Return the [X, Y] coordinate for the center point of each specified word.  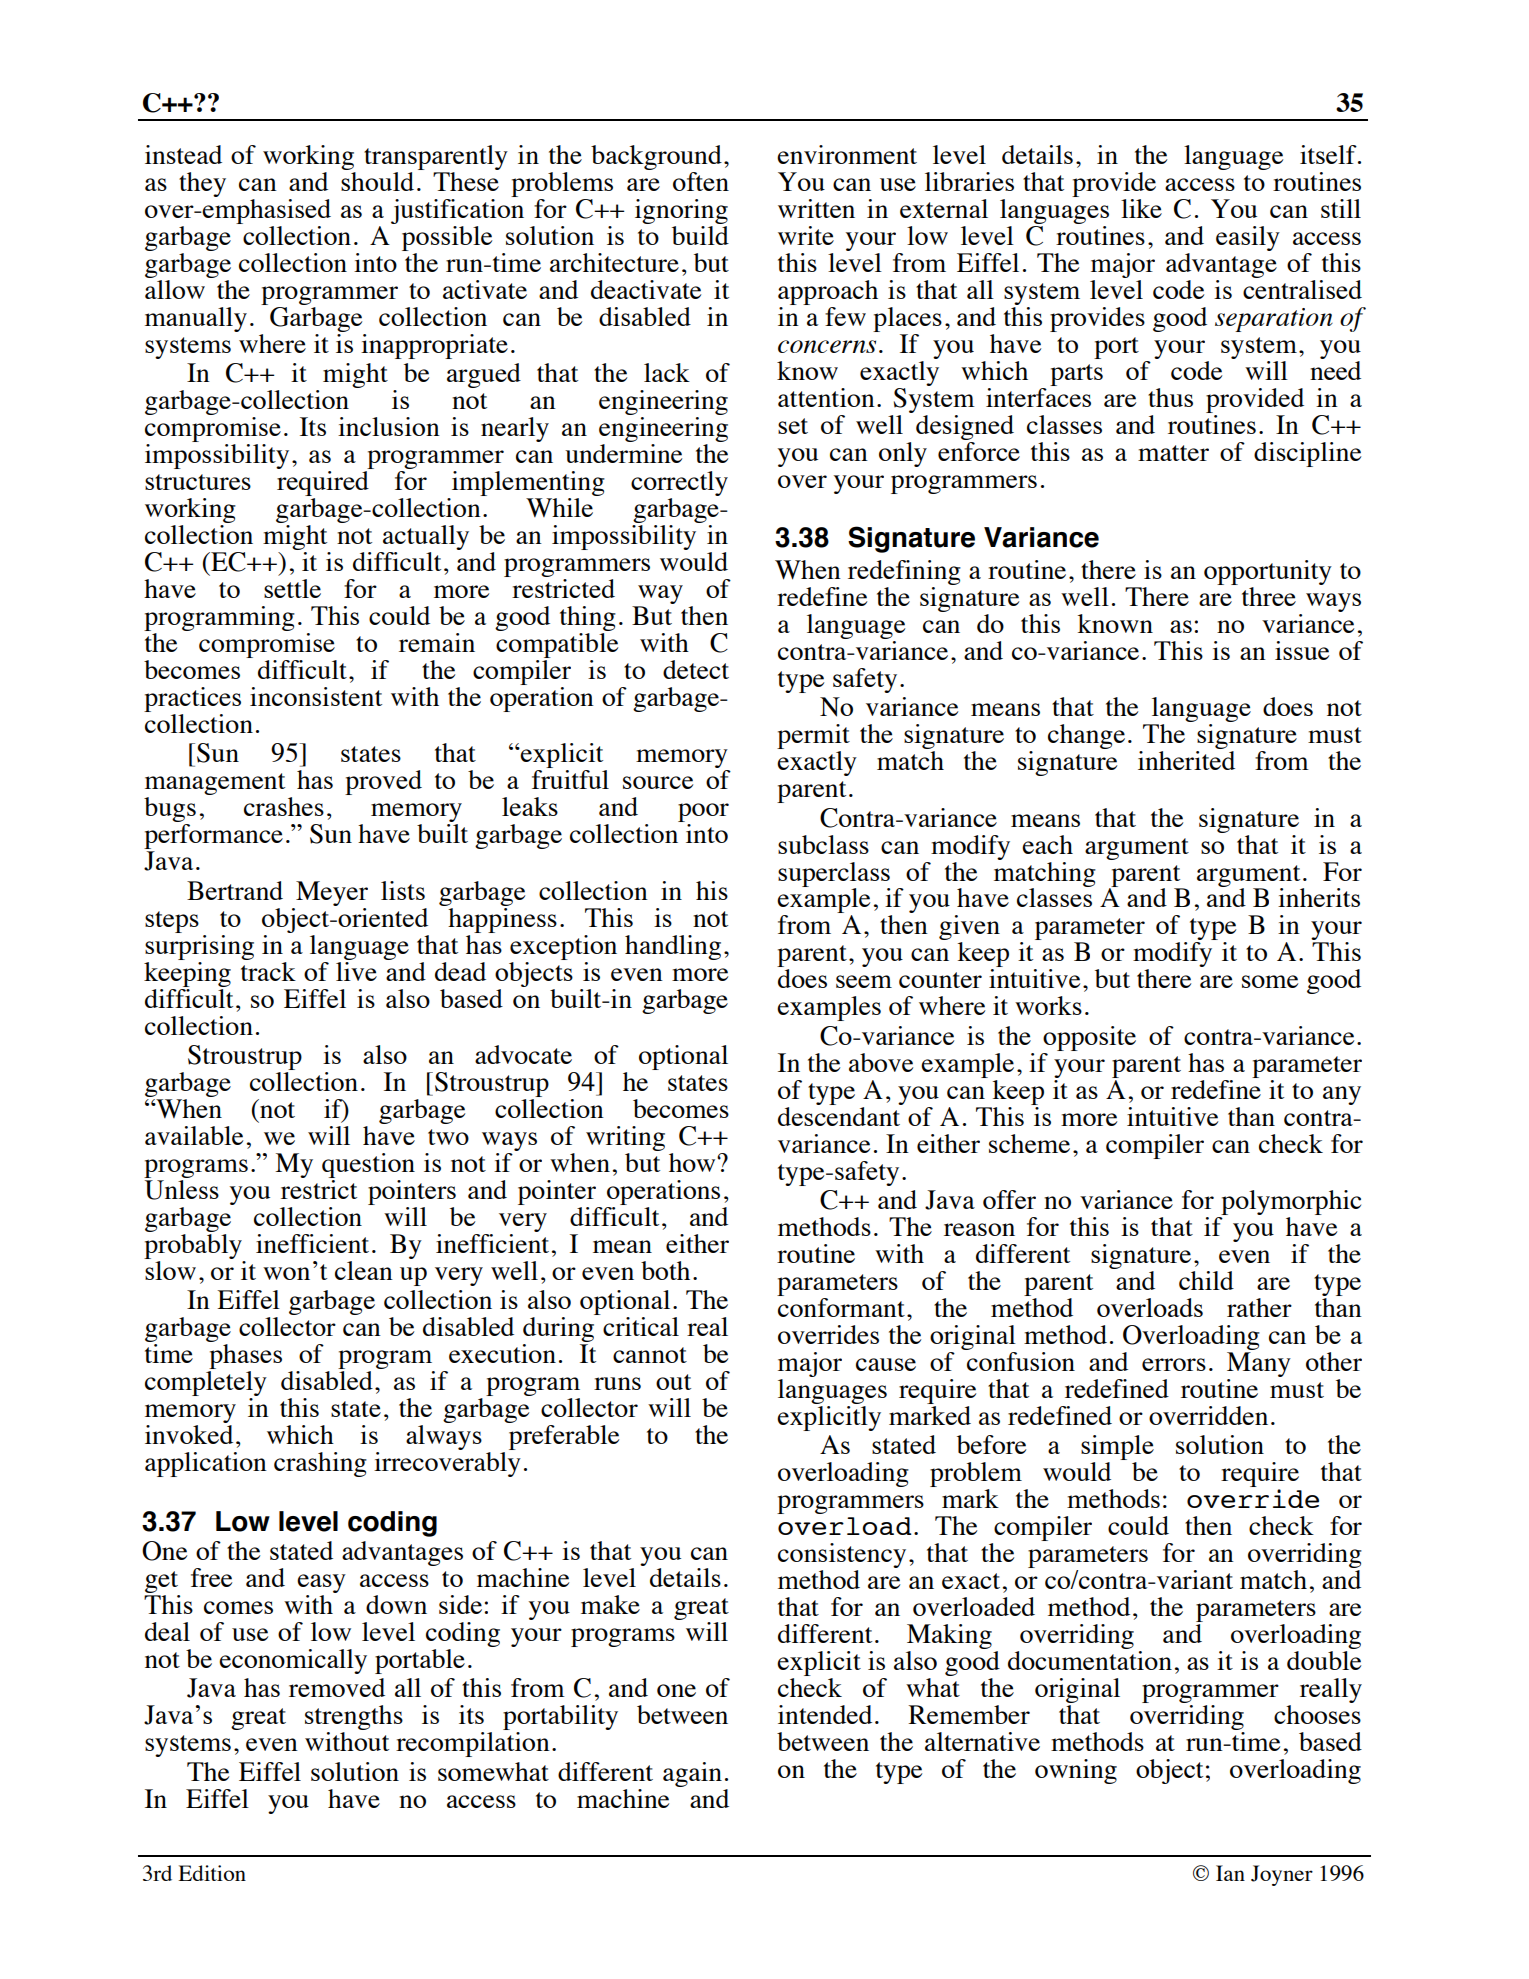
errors [1174, 1364]
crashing [320, 1464]
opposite [1089, 1038]
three [1269, 596]
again [692, 1774]
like [1141, 208]
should [377, 180]
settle [292, 588]
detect [696, 669]
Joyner [1282, 1875]
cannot [650, 1355]
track [268, 970]
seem [864, 981]
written [816, 208]
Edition [212, 1873]
